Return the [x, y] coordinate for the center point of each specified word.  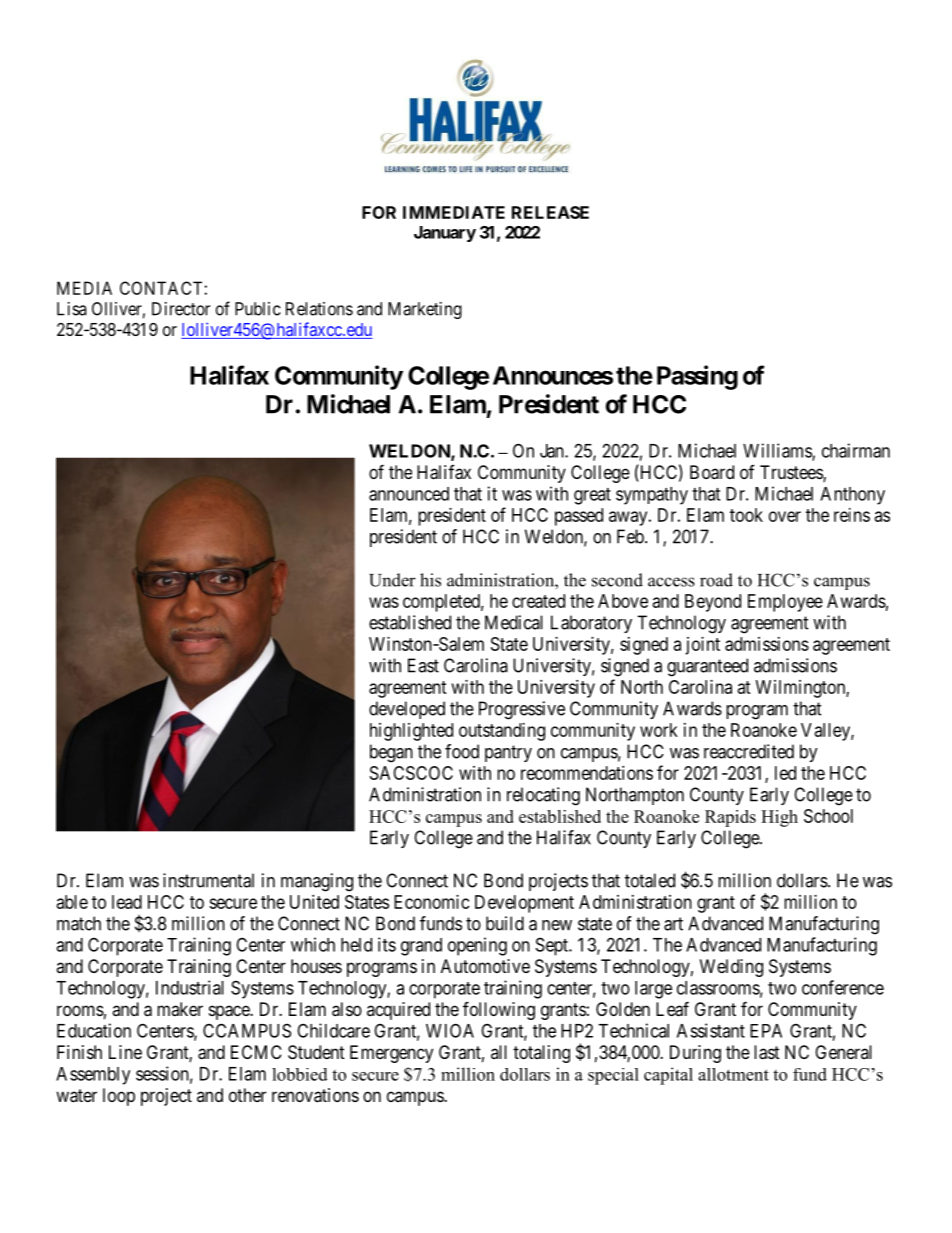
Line [125, 1052]
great [592, 496]
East [423, 665]
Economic [432, 902]
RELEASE [550, 212]
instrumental [208, 880]
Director [181, 309]
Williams [778, 451]
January [445, 234]
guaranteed [707, 667]
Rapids [730, 818]
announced [409, 494]
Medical [514, 622]
